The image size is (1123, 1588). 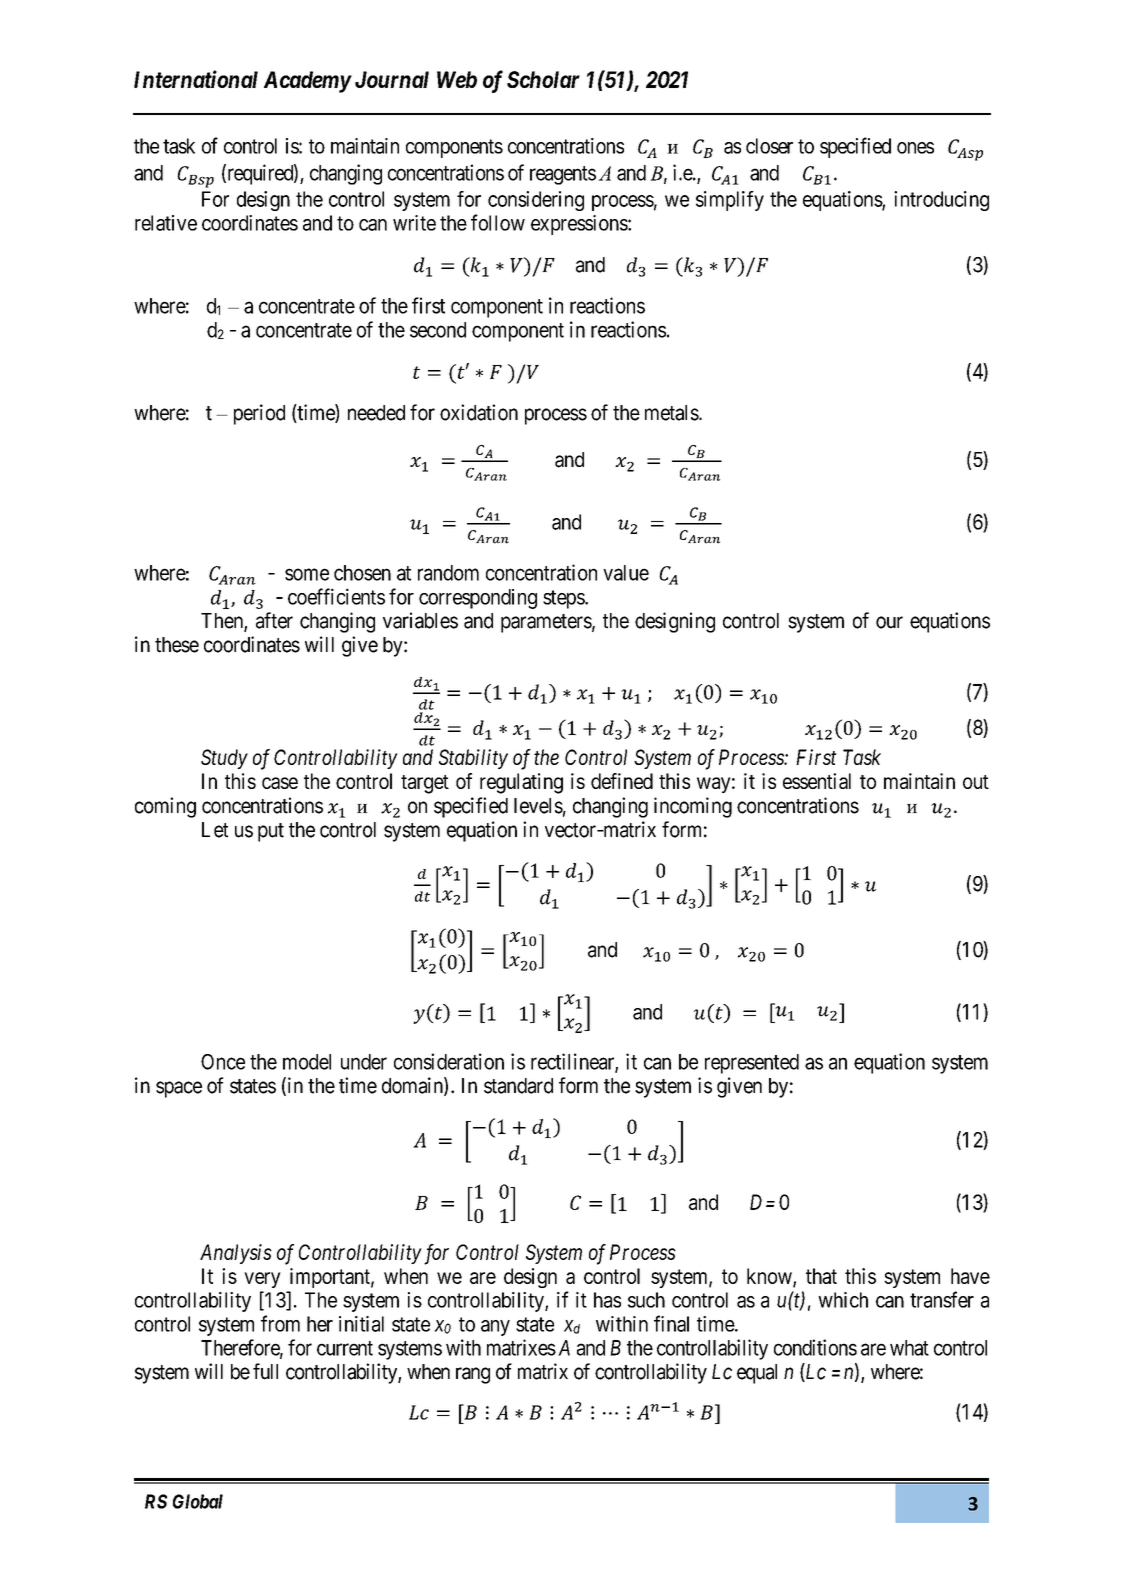 What do you see at coordinates (274, 620) in the image?
I see `after` at bounding box center [274, 620].
